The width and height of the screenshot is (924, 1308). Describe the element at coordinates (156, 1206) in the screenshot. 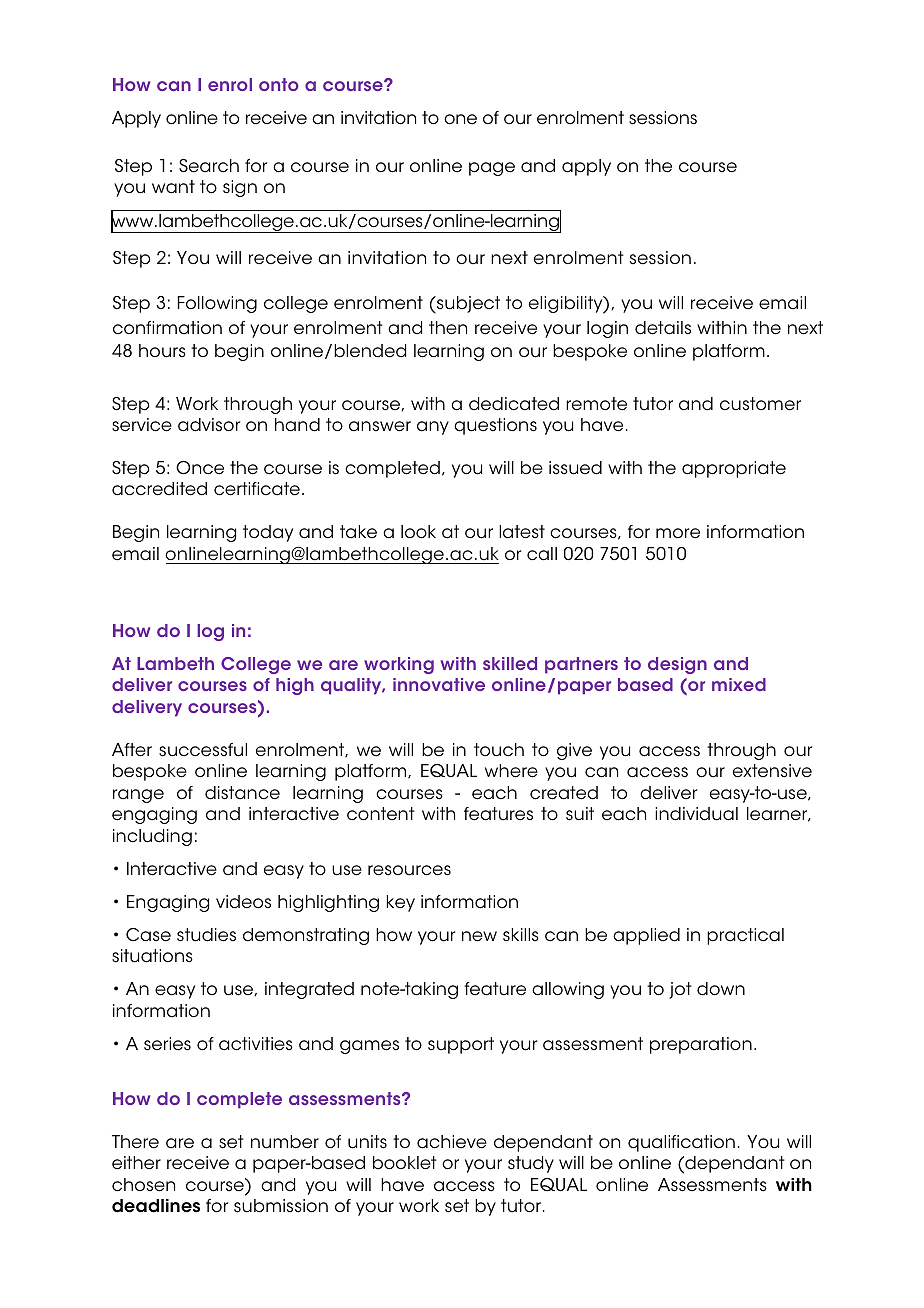

I see `deadlines` at that location.
